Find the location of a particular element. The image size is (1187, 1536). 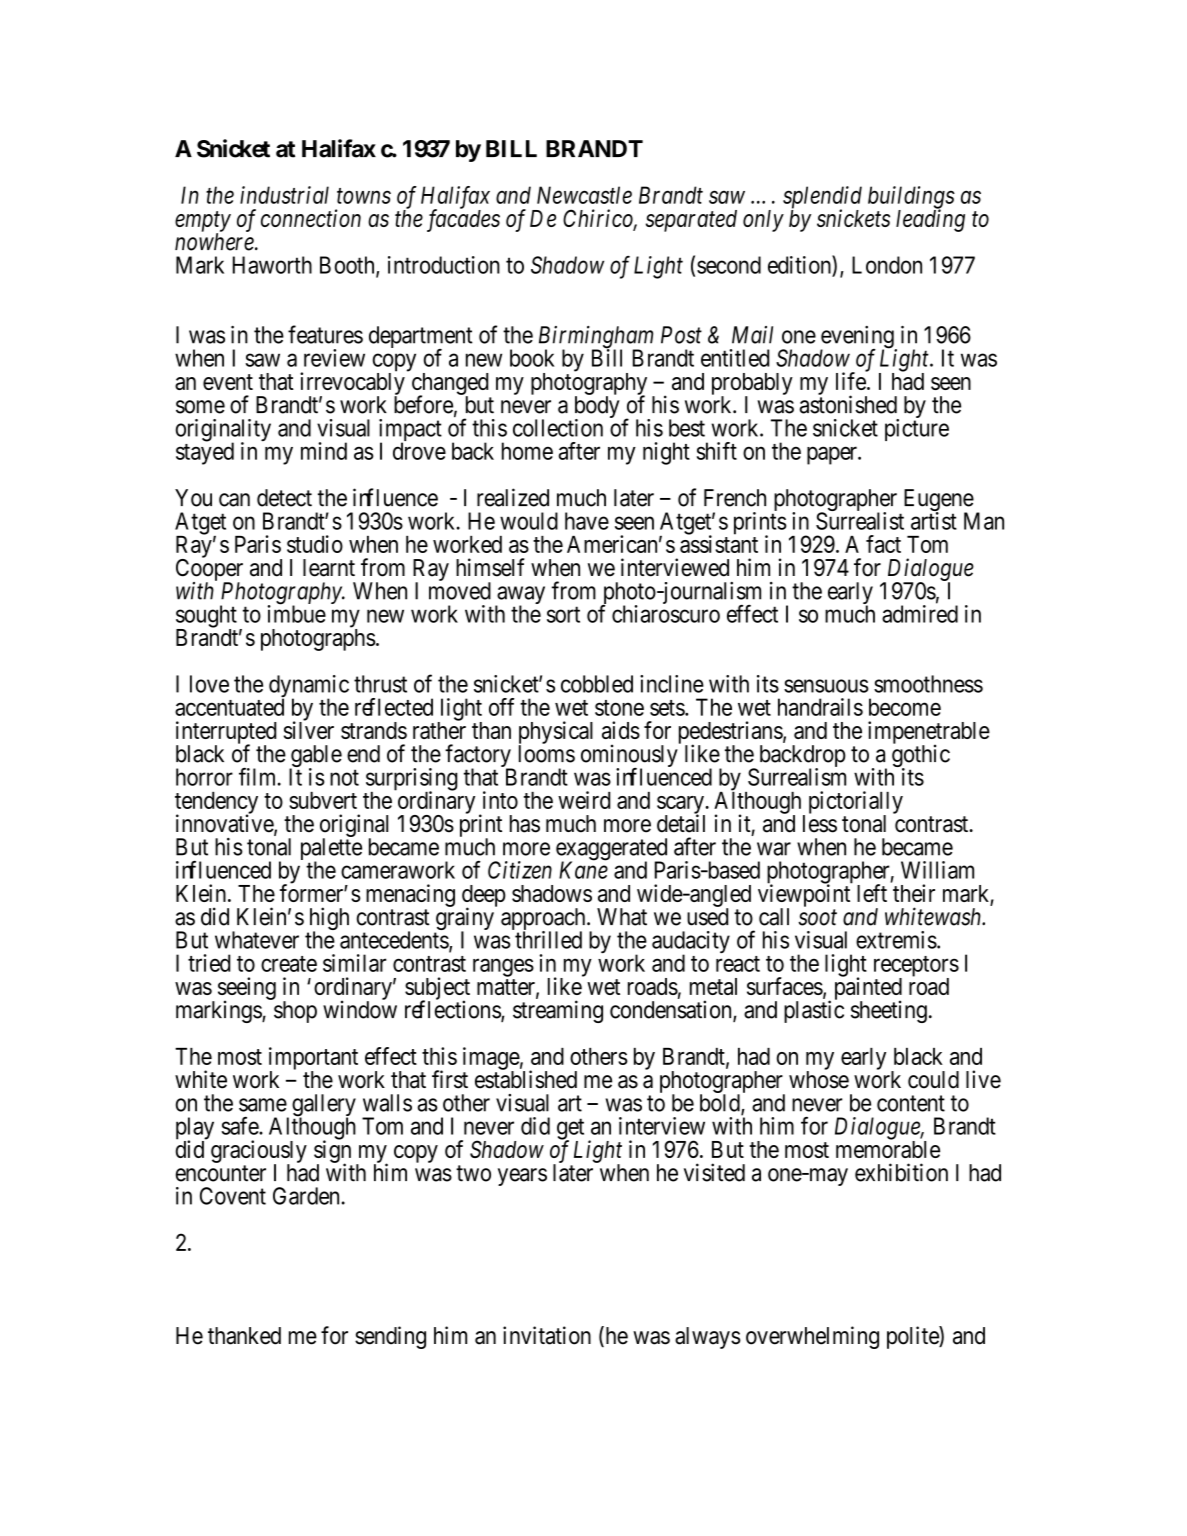

dynamic is located at coordinates (309, 687).
